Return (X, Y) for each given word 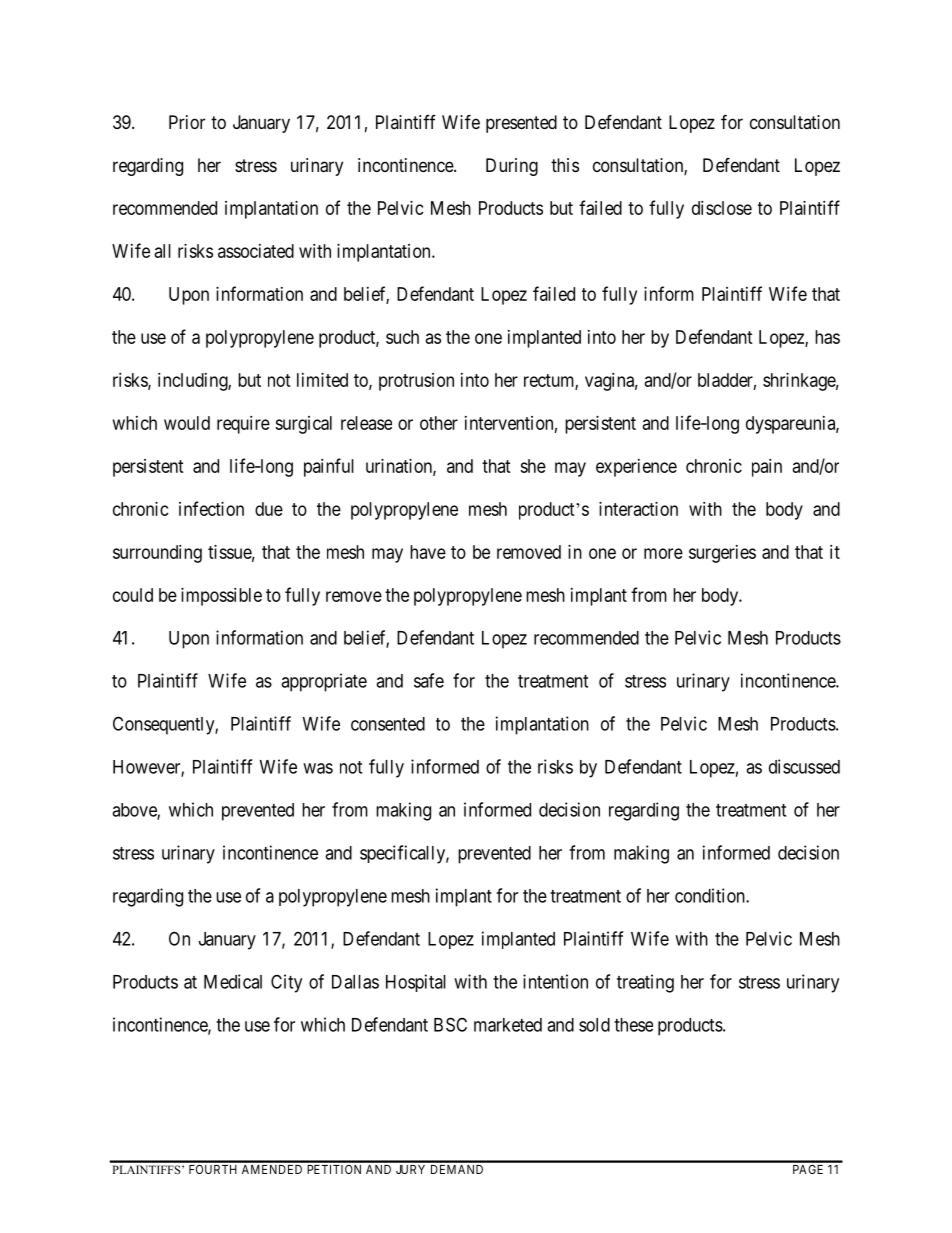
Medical (233, 981)
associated (256, 251)
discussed (804, 766)
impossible (221, 597)
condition (711, 895)
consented (388, 724)
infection (211, 508)
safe (429, 680)
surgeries (722, 554)
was (318, 768)
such (402, 337)
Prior (187, 122)
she (533, 466)
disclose (722, 208)
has (827, 337)
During (512, 167)
